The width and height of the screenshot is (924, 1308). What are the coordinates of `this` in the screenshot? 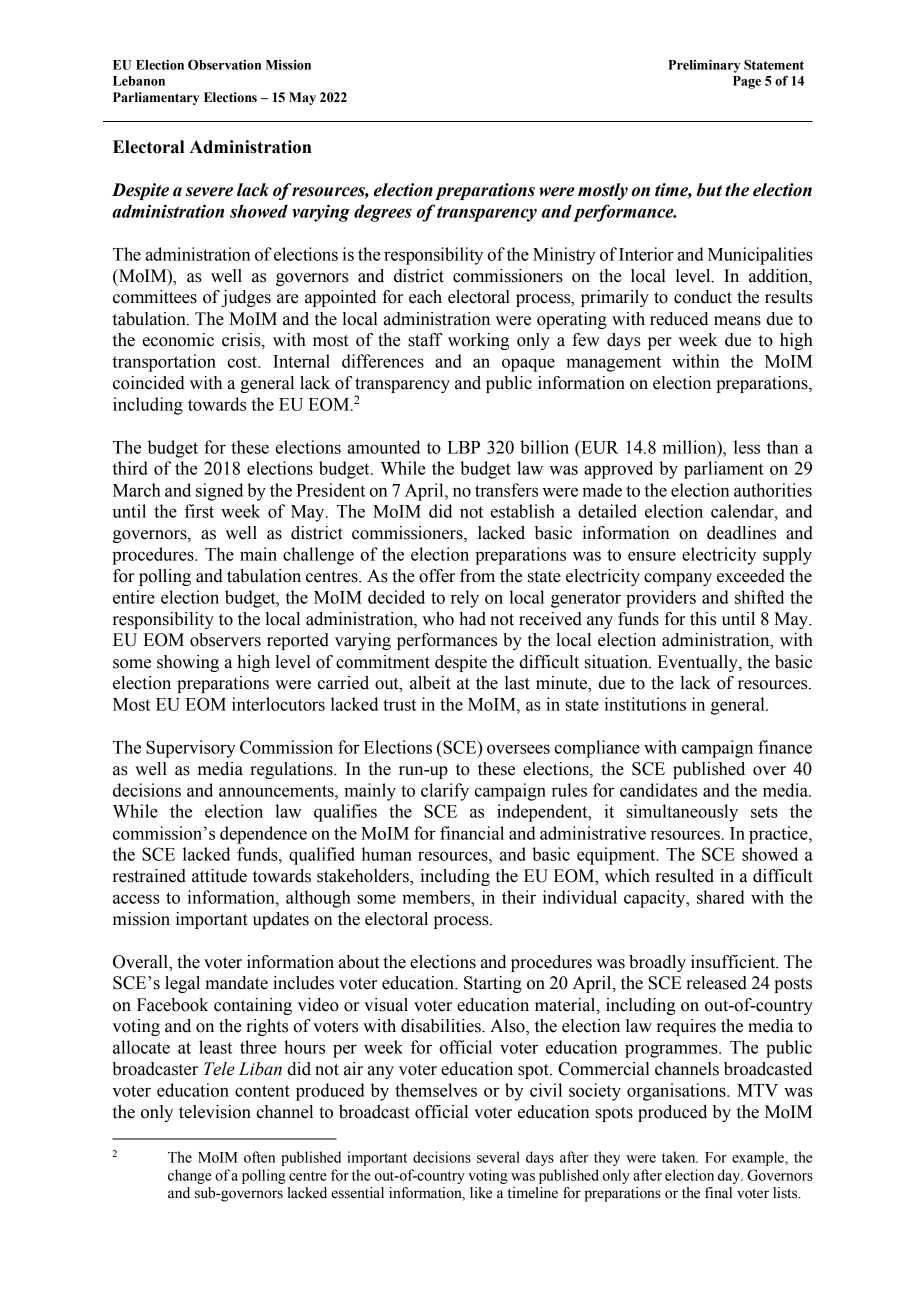 It's located at (703, 619).
